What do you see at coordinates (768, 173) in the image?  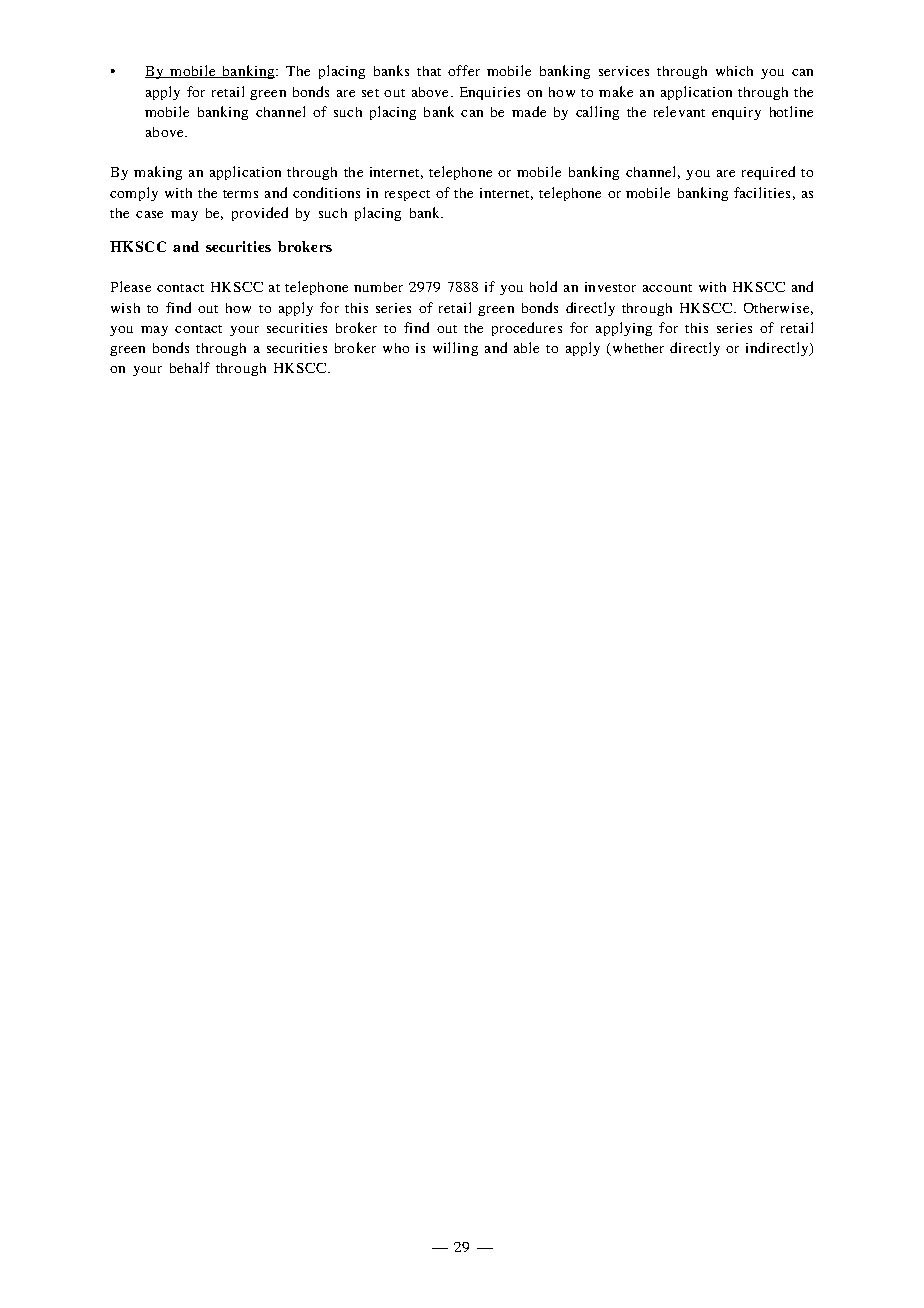 I see `required` at bounding box center [768, 173].
